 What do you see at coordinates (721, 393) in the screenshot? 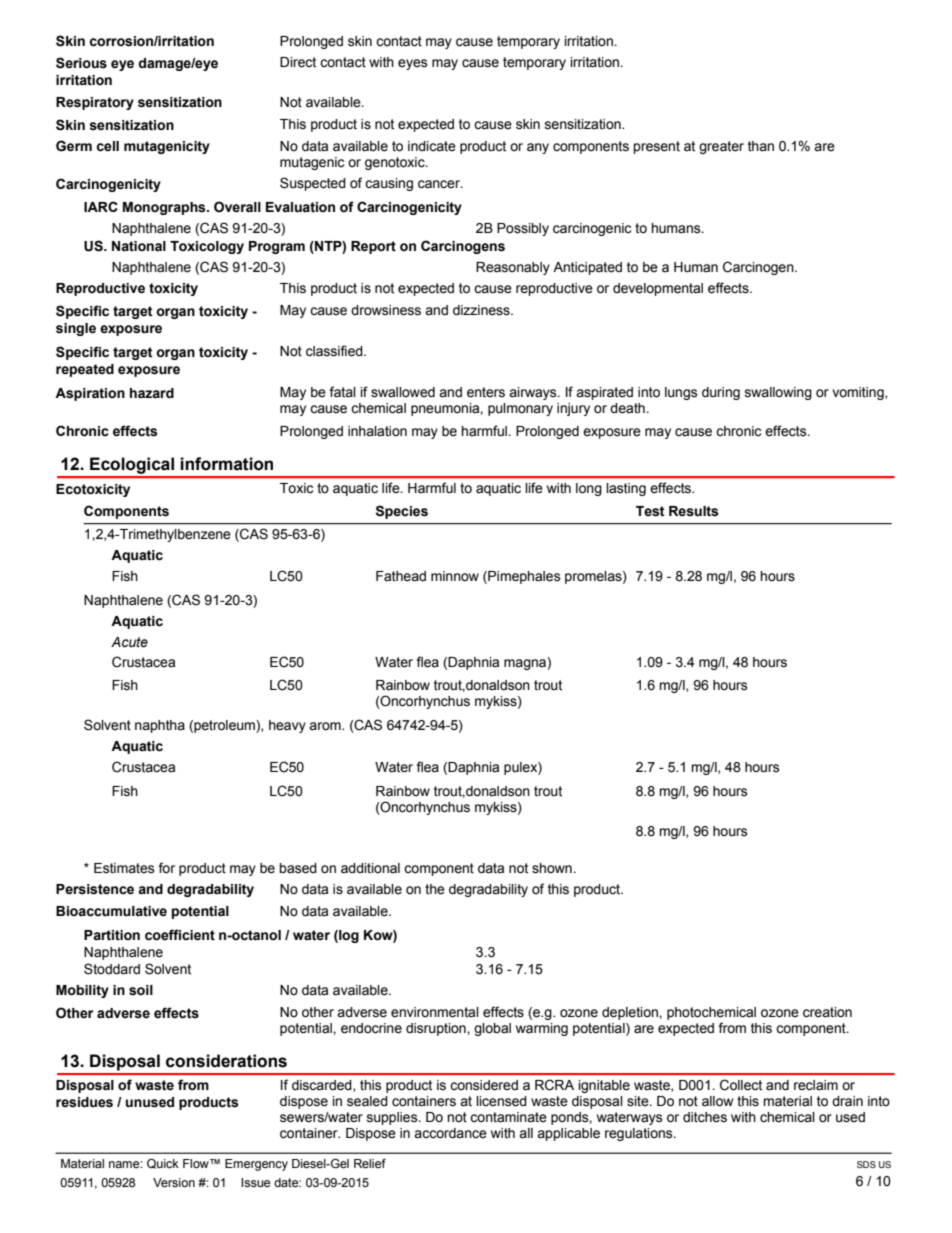
I see `during` at bounding box center [721, 393].
